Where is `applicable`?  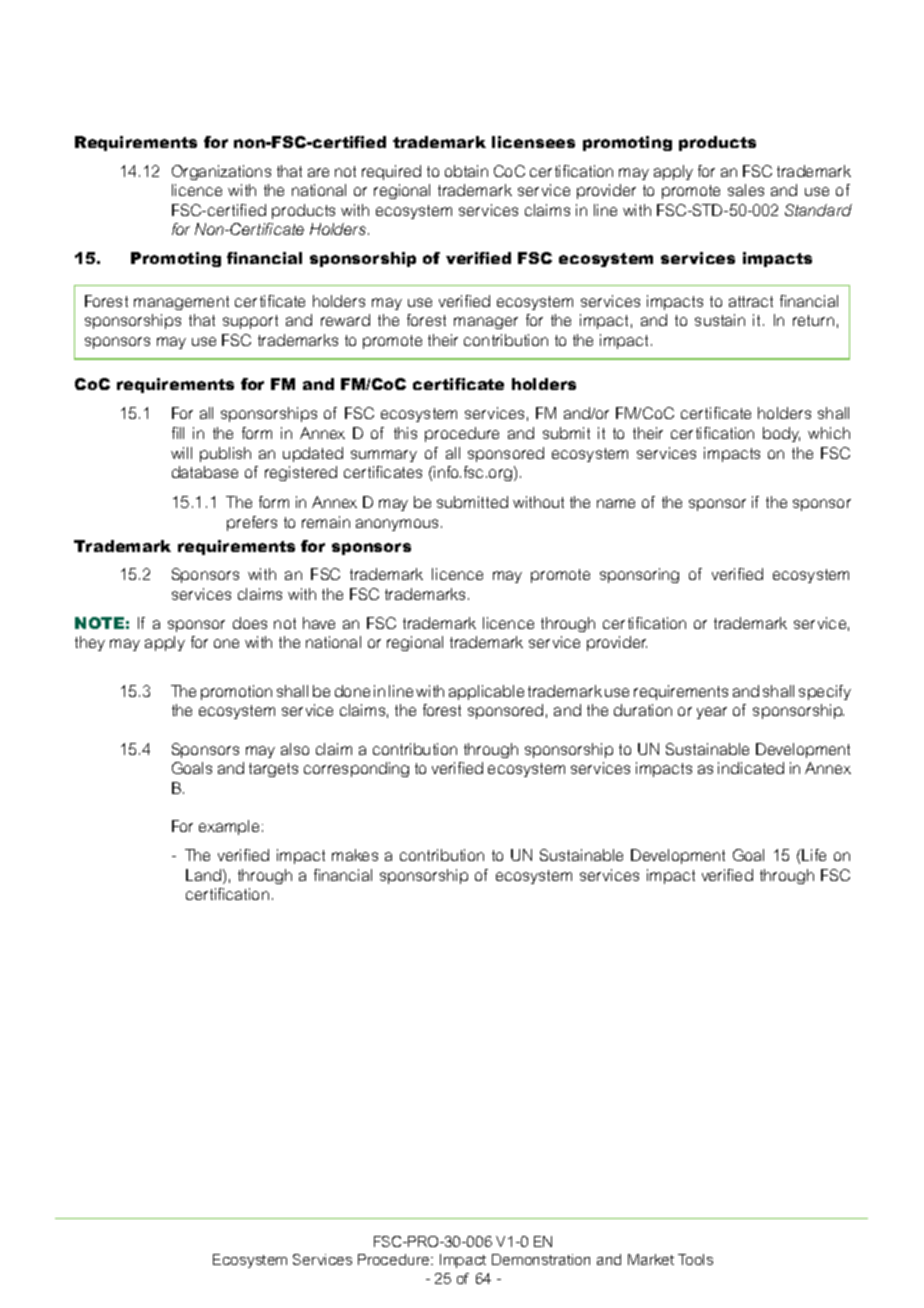 applicable is located at coordinates (486, 692).
